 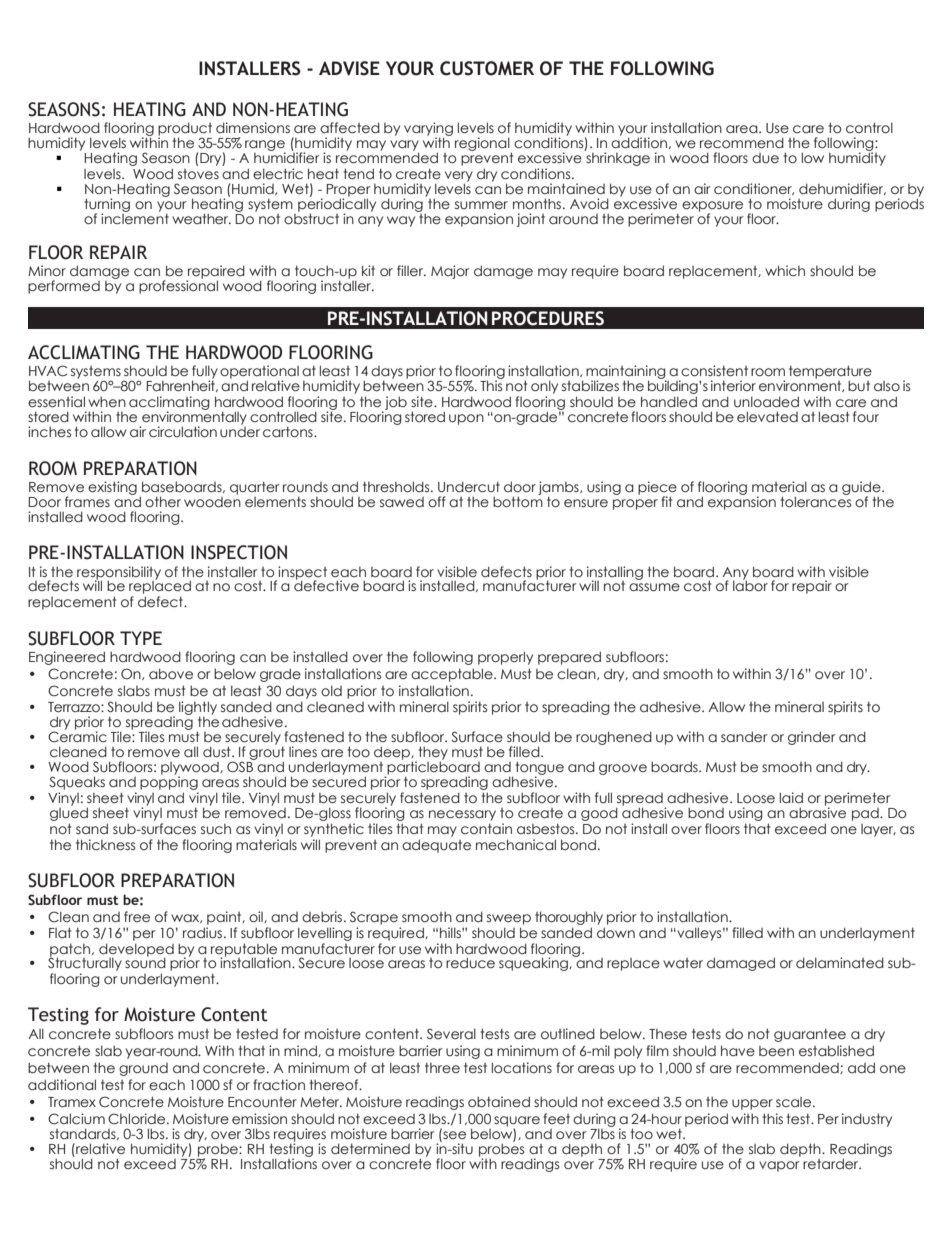 I want to click on Chloride, so click(x=138, y=1119).
